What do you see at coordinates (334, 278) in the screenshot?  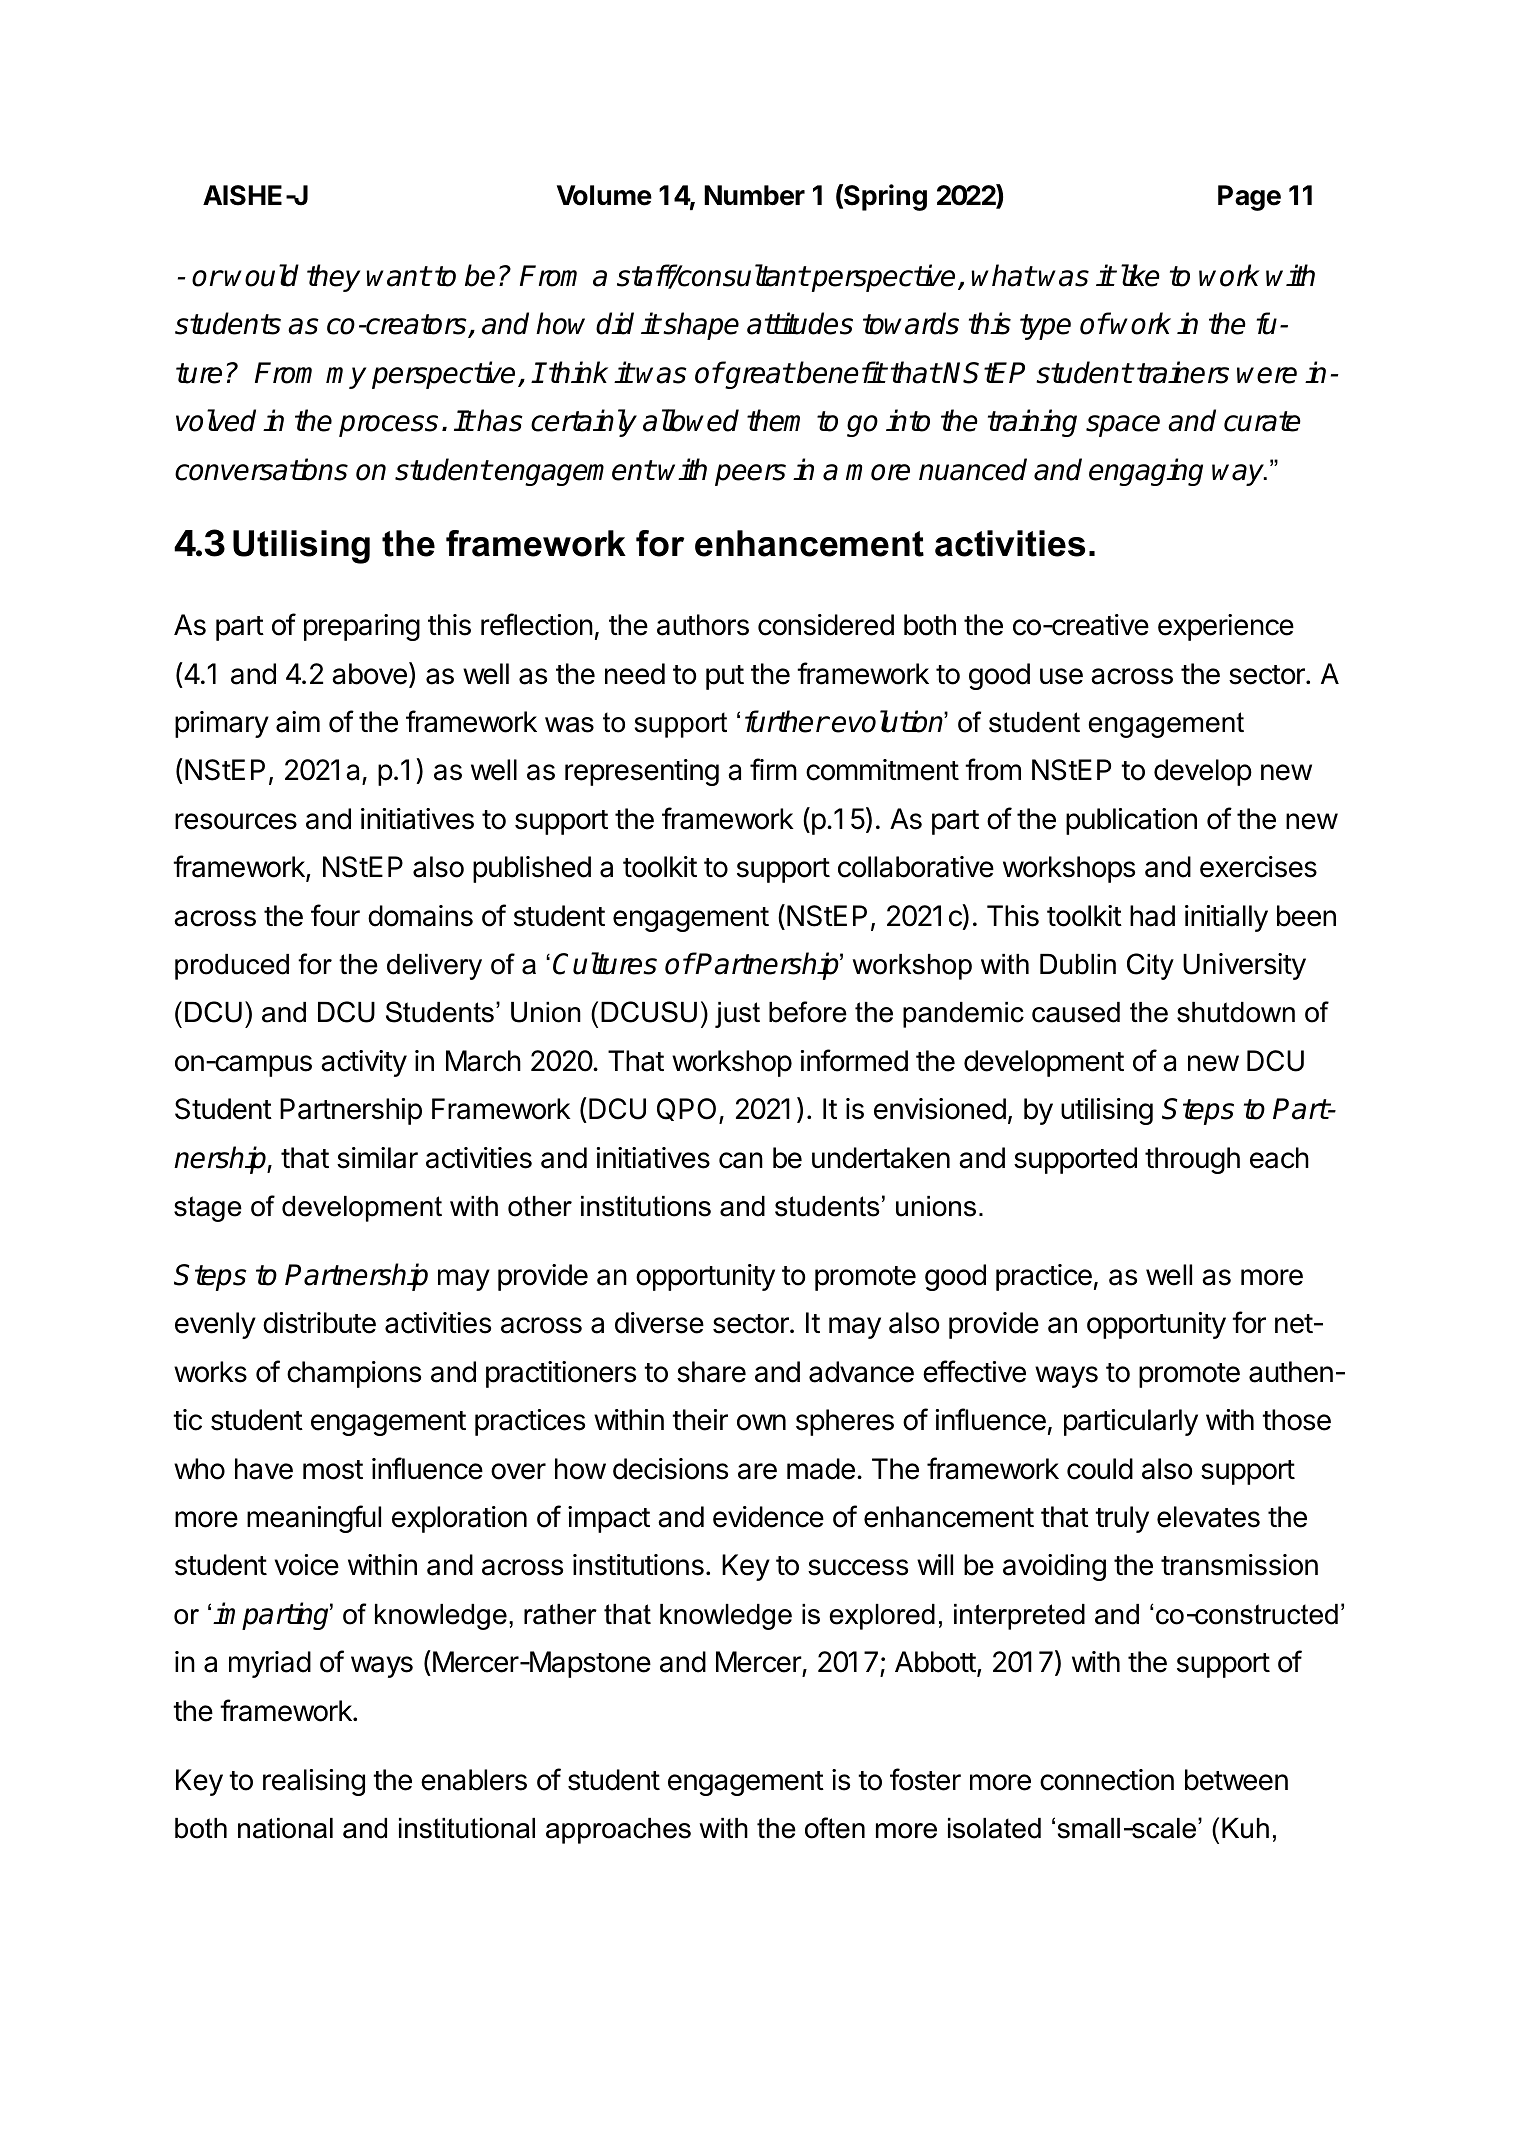 I see `they` at bounding box center [334, 278].
